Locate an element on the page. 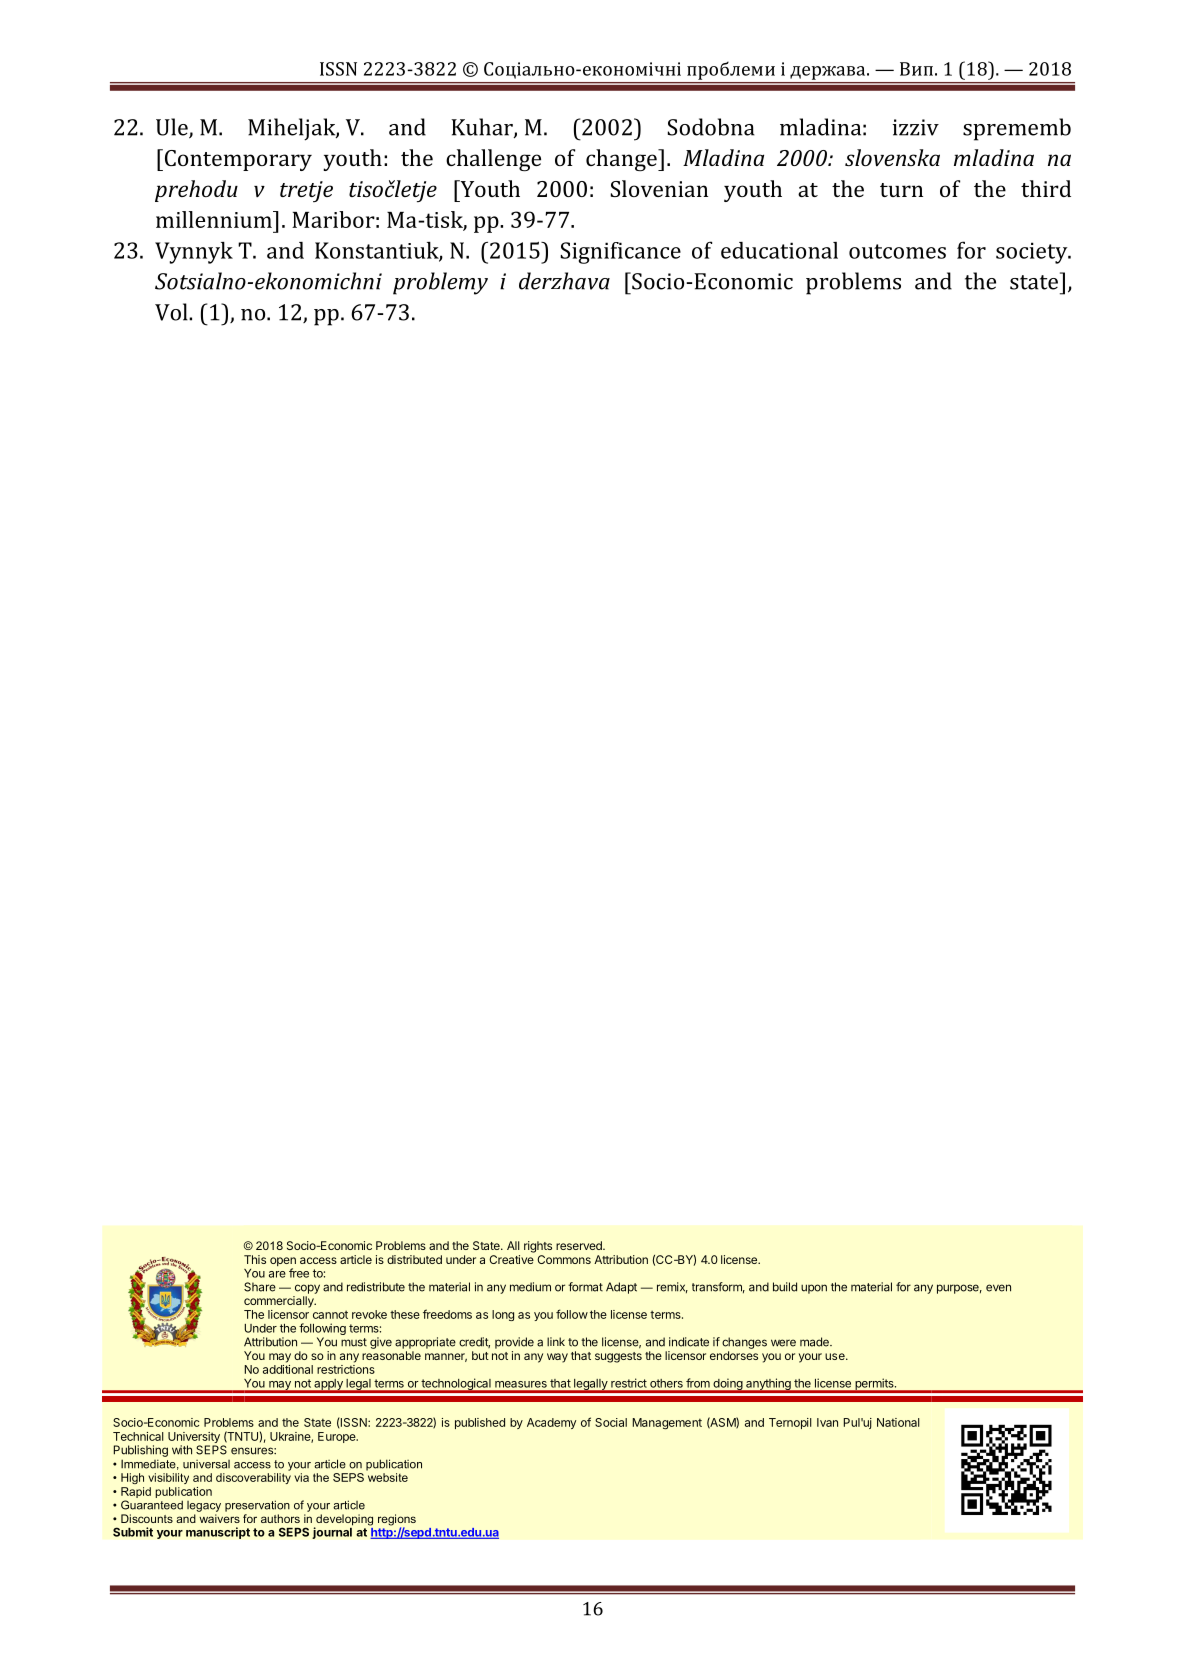  even is located at coordinates (998, 1288).
